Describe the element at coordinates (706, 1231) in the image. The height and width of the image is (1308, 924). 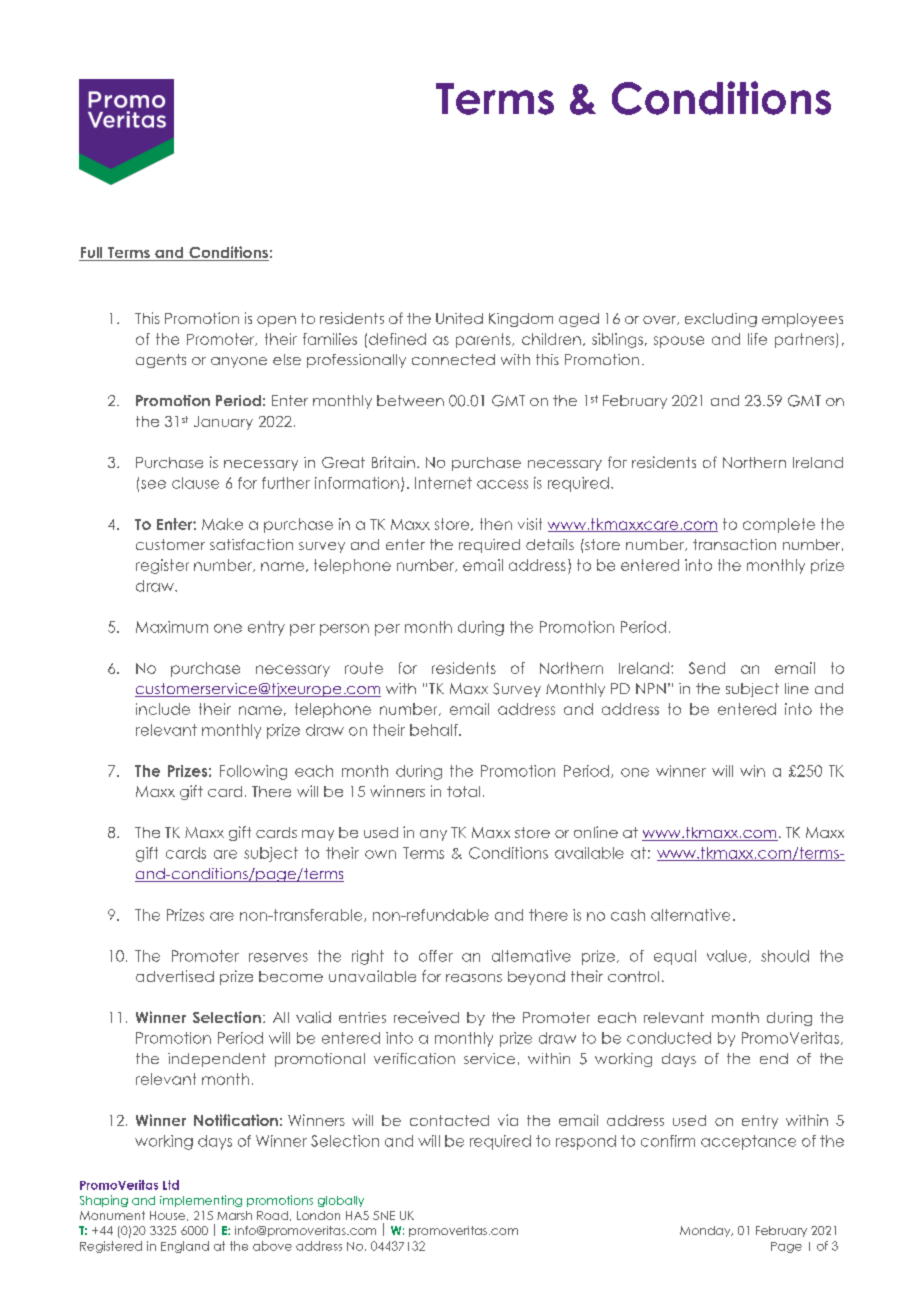
I see `Monday` at that location.
